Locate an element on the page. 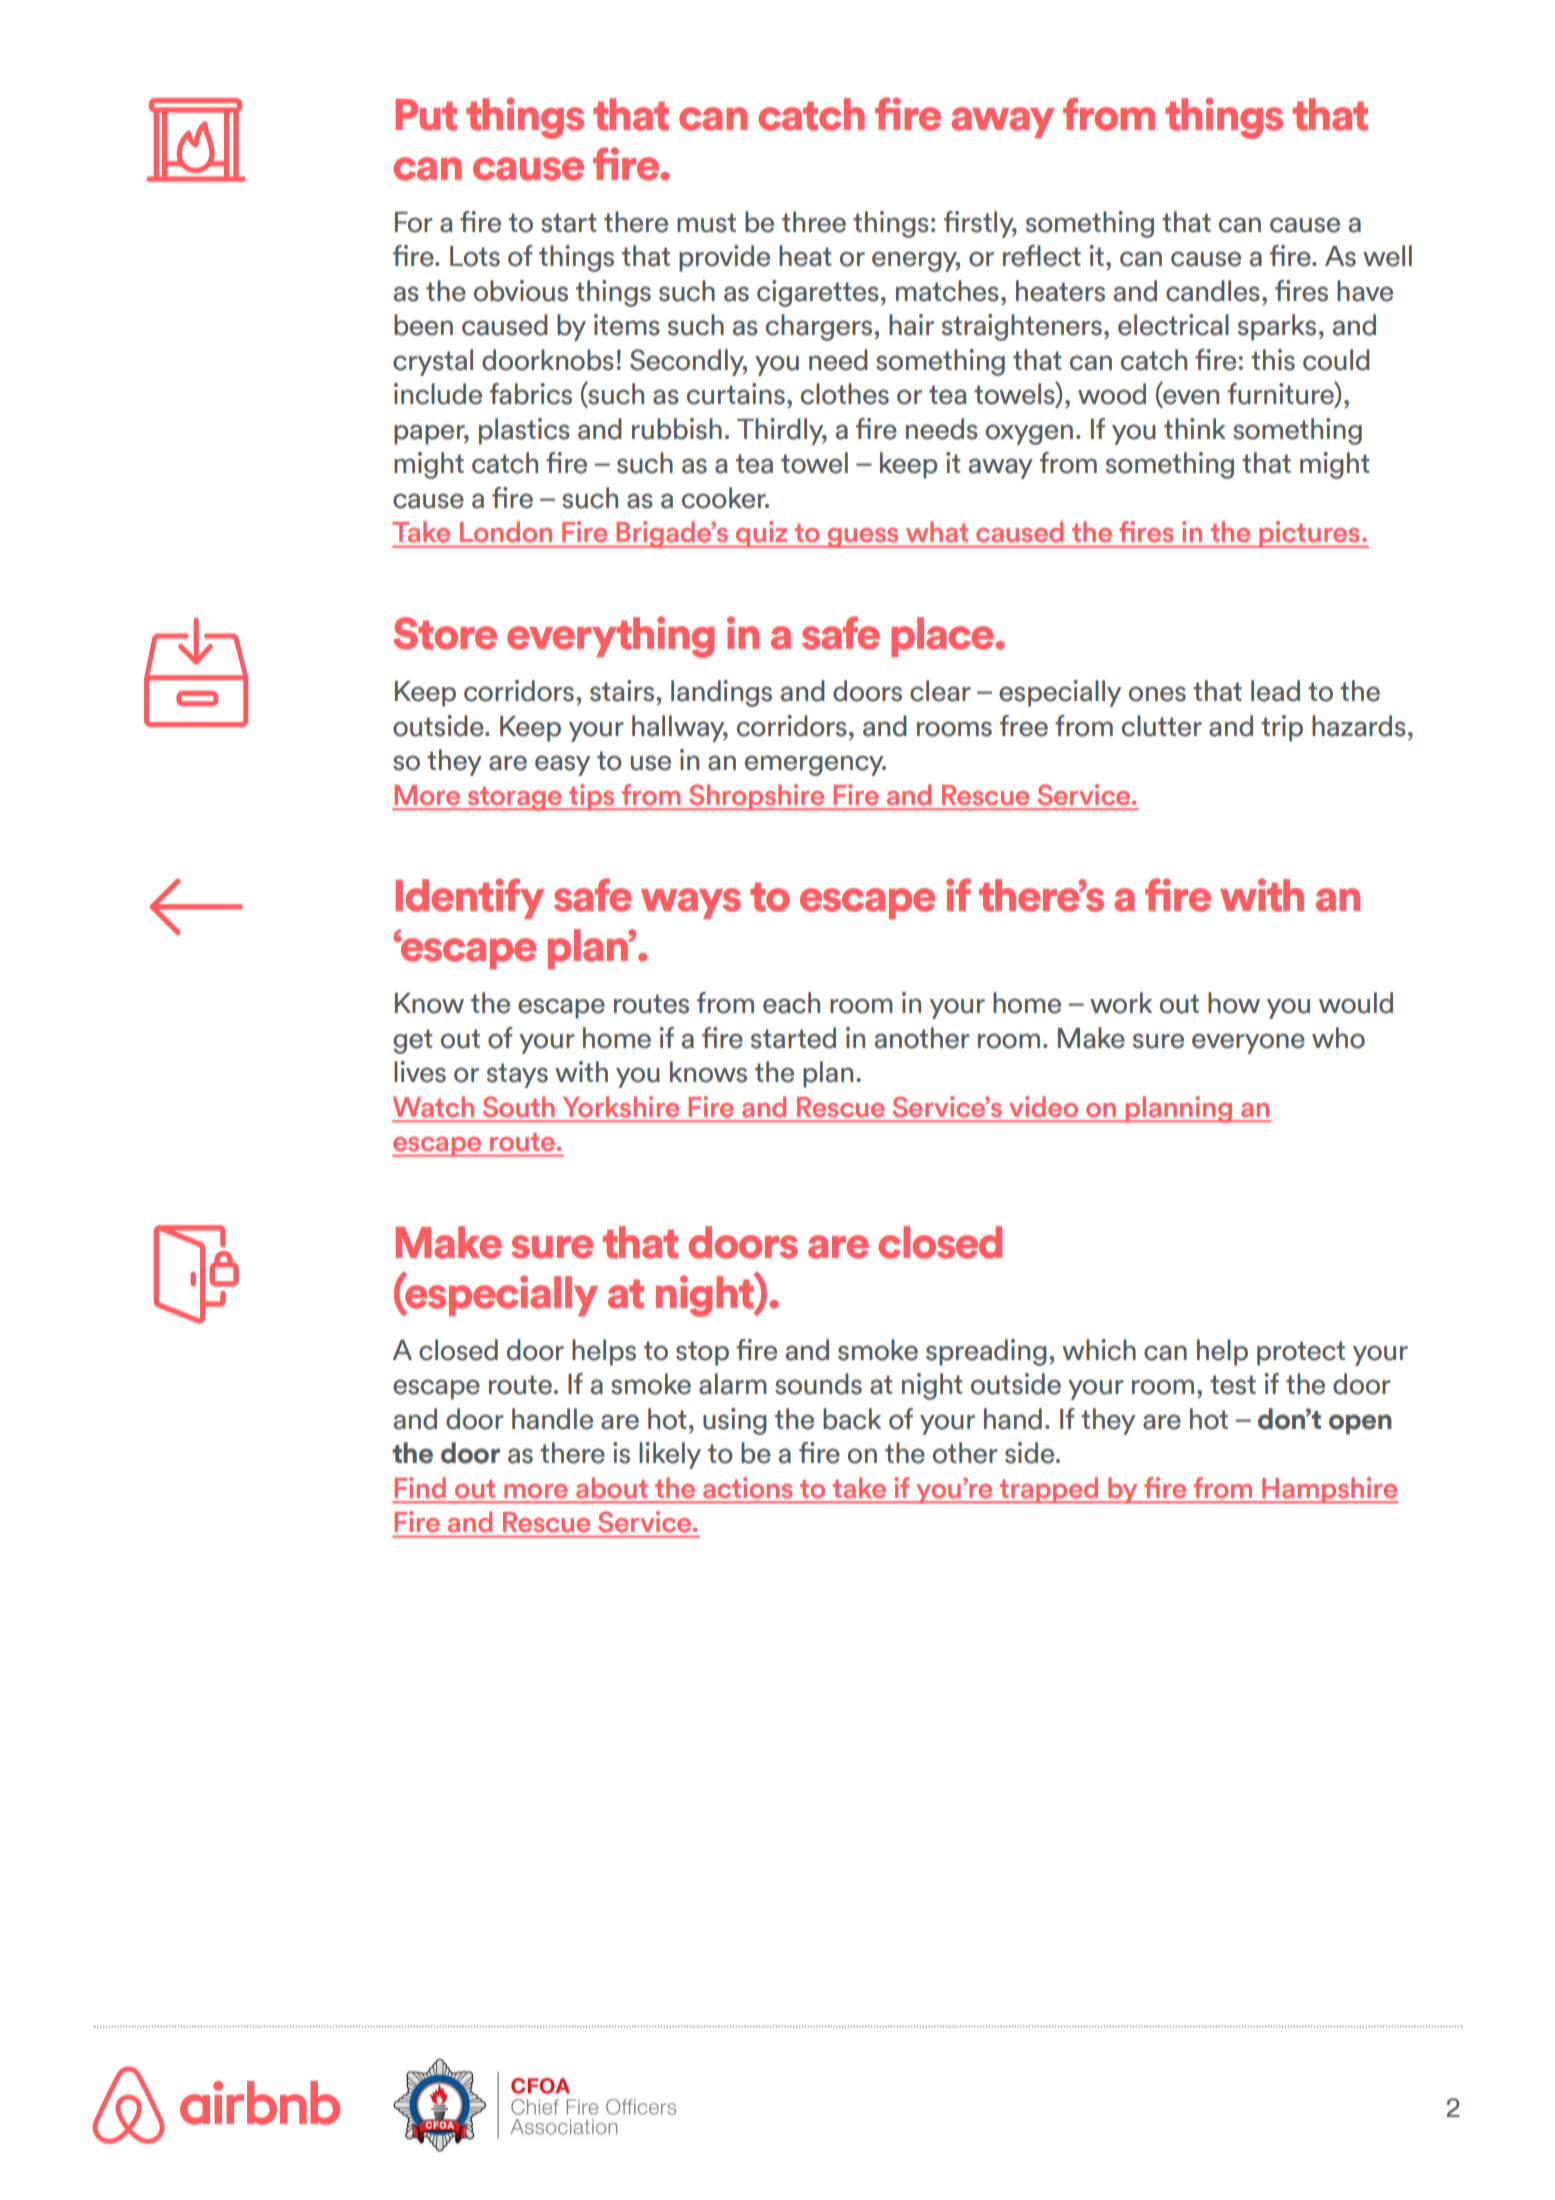 This page has height=2200, width=1555. guess is located at coordinates (863, 538).
